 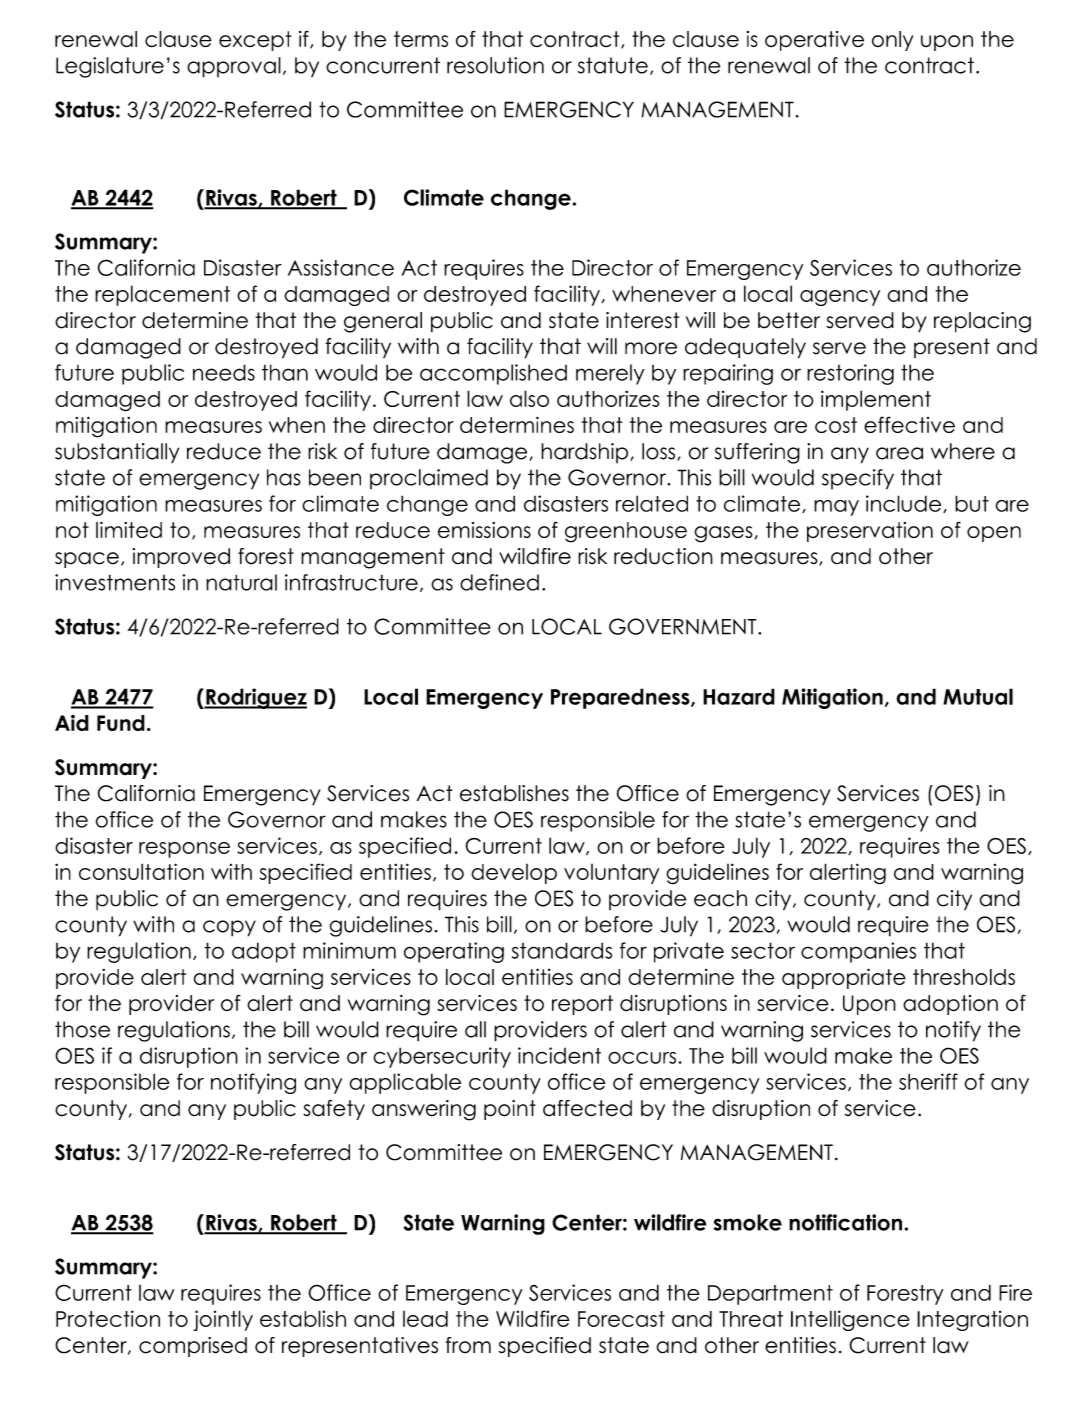 What do you see at coordinates (978, 696) in the page?
I see `Mutual` at bounding box center [978, 696].
